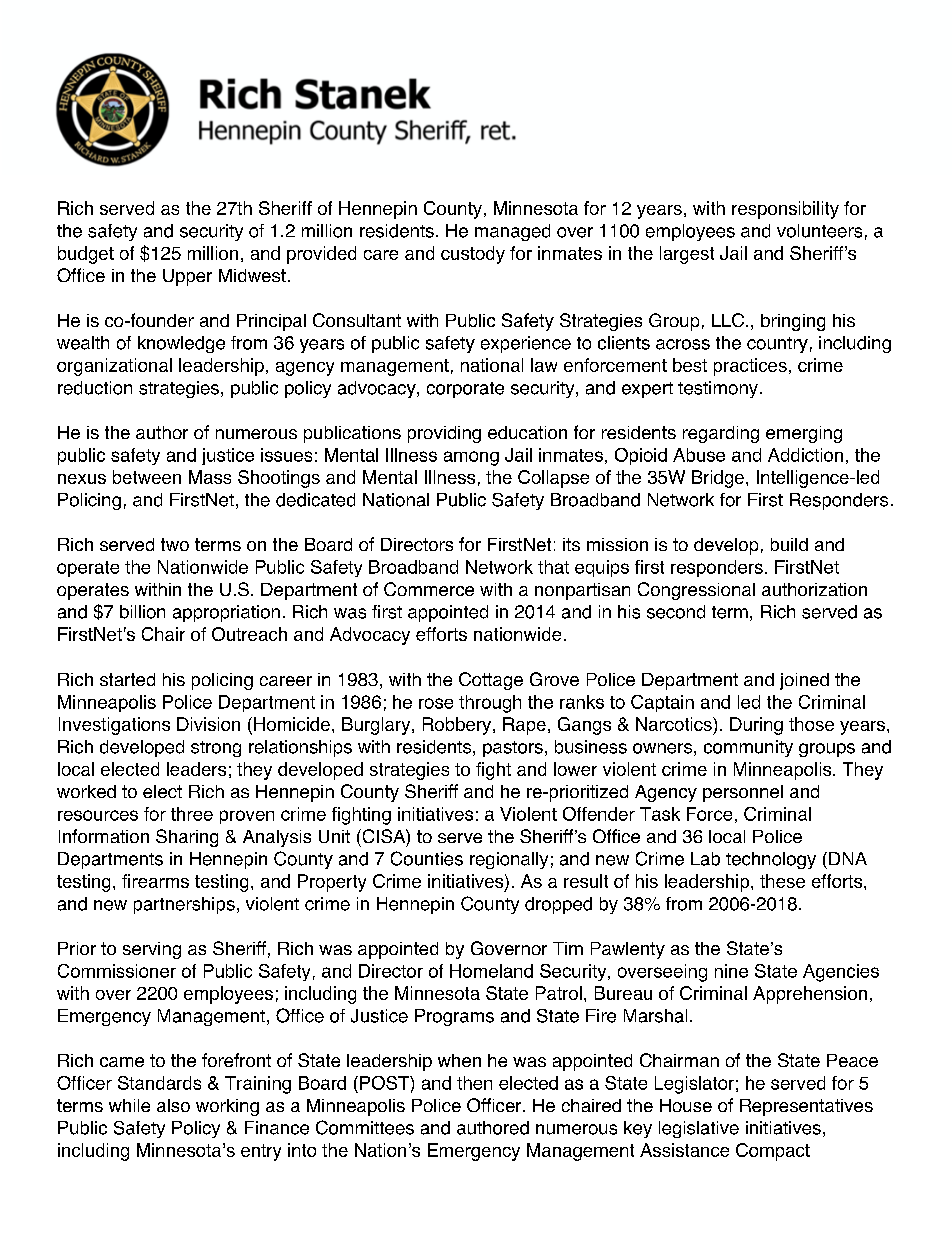 This screenshot has width=952, height=1233. What do you see at coordinates (173, 1105) in the screenshot?
I see `also` at bounding box center [173, 1105].
